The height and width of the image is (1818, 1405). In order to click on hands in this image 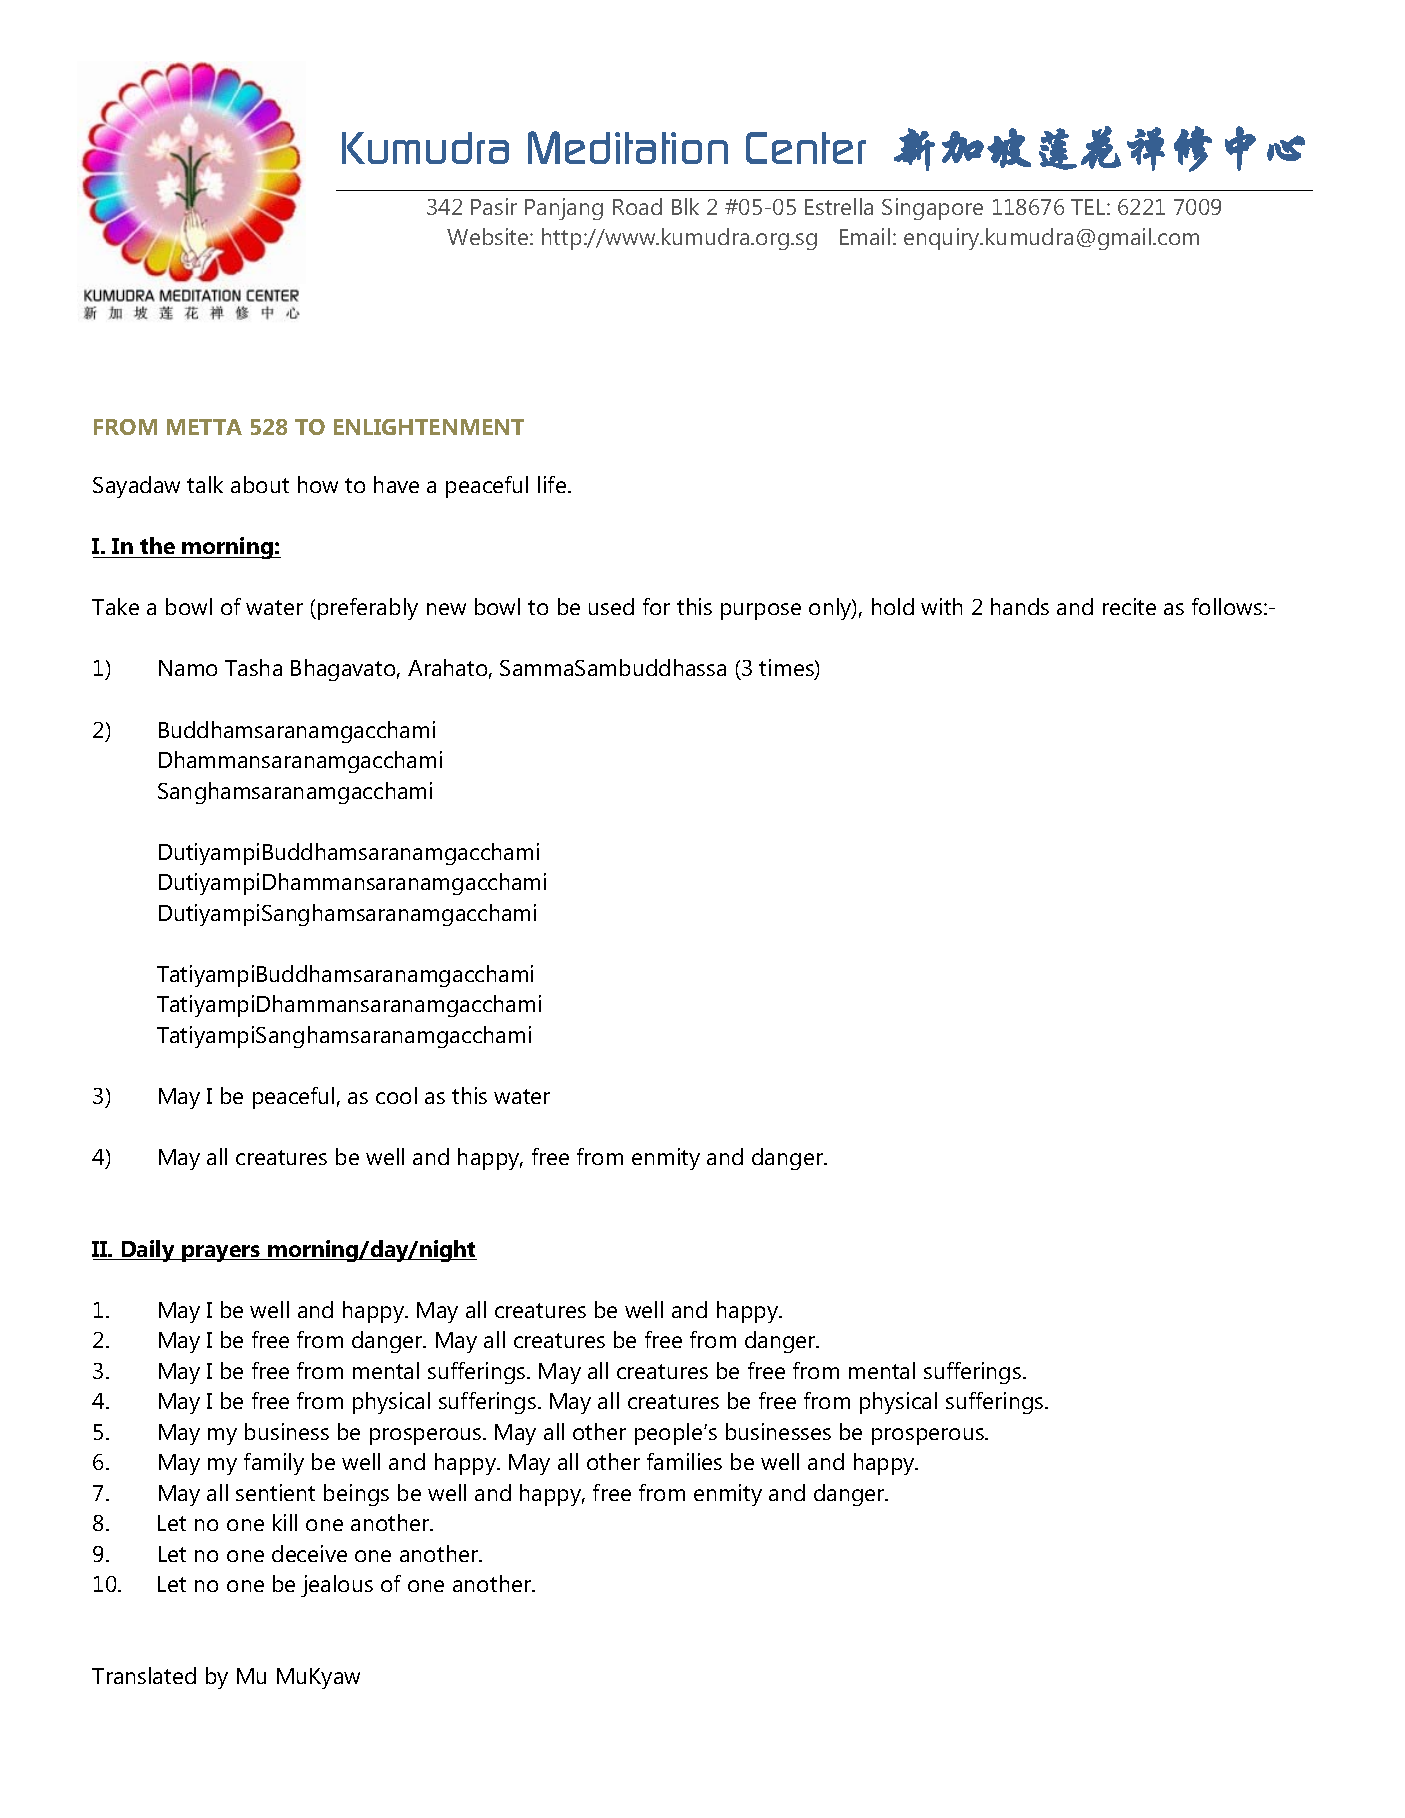, I will do `click(1020, 606)`.
